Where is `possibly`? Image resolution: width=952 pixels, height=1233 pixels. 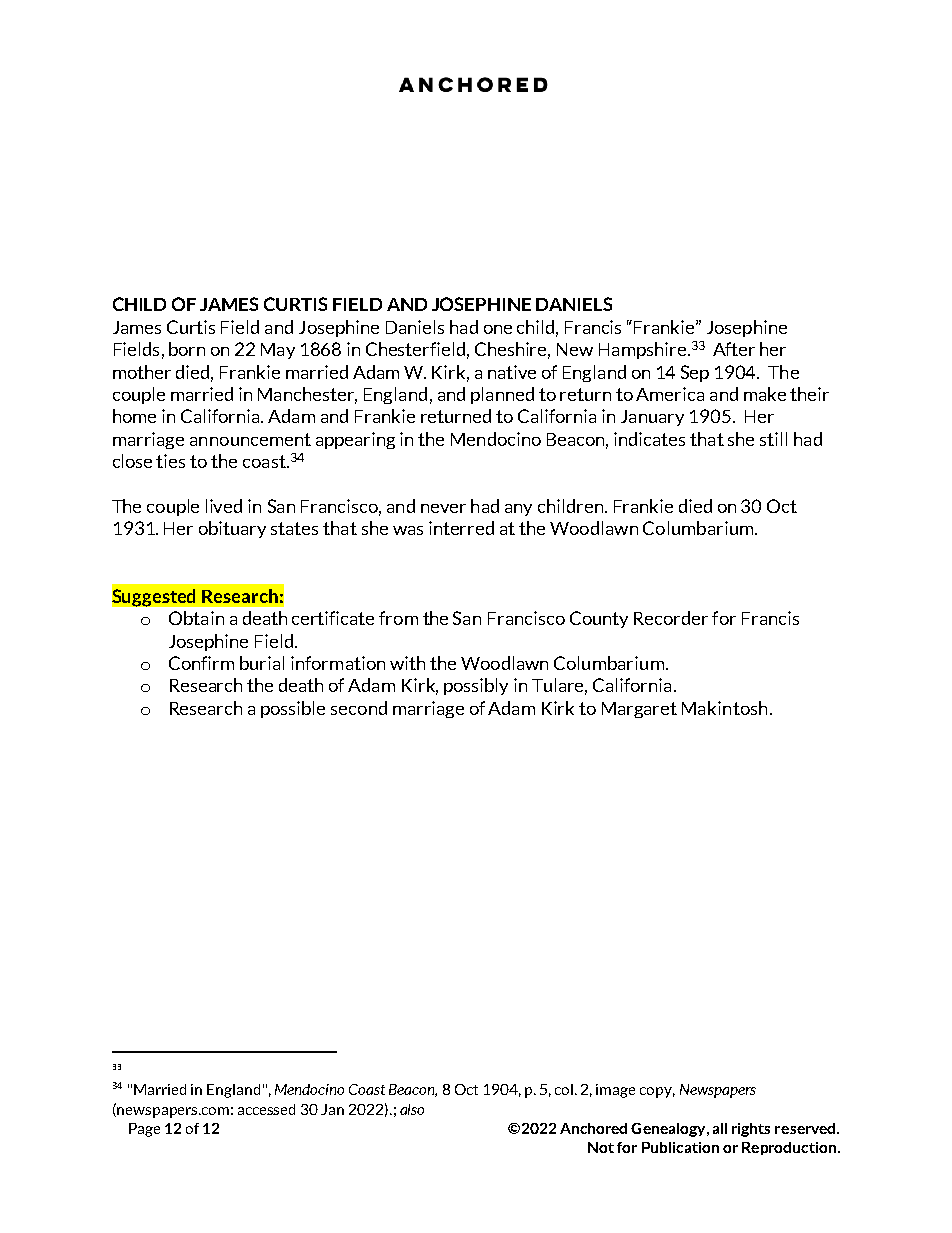
possibly is located at coordinates (476, 686).
